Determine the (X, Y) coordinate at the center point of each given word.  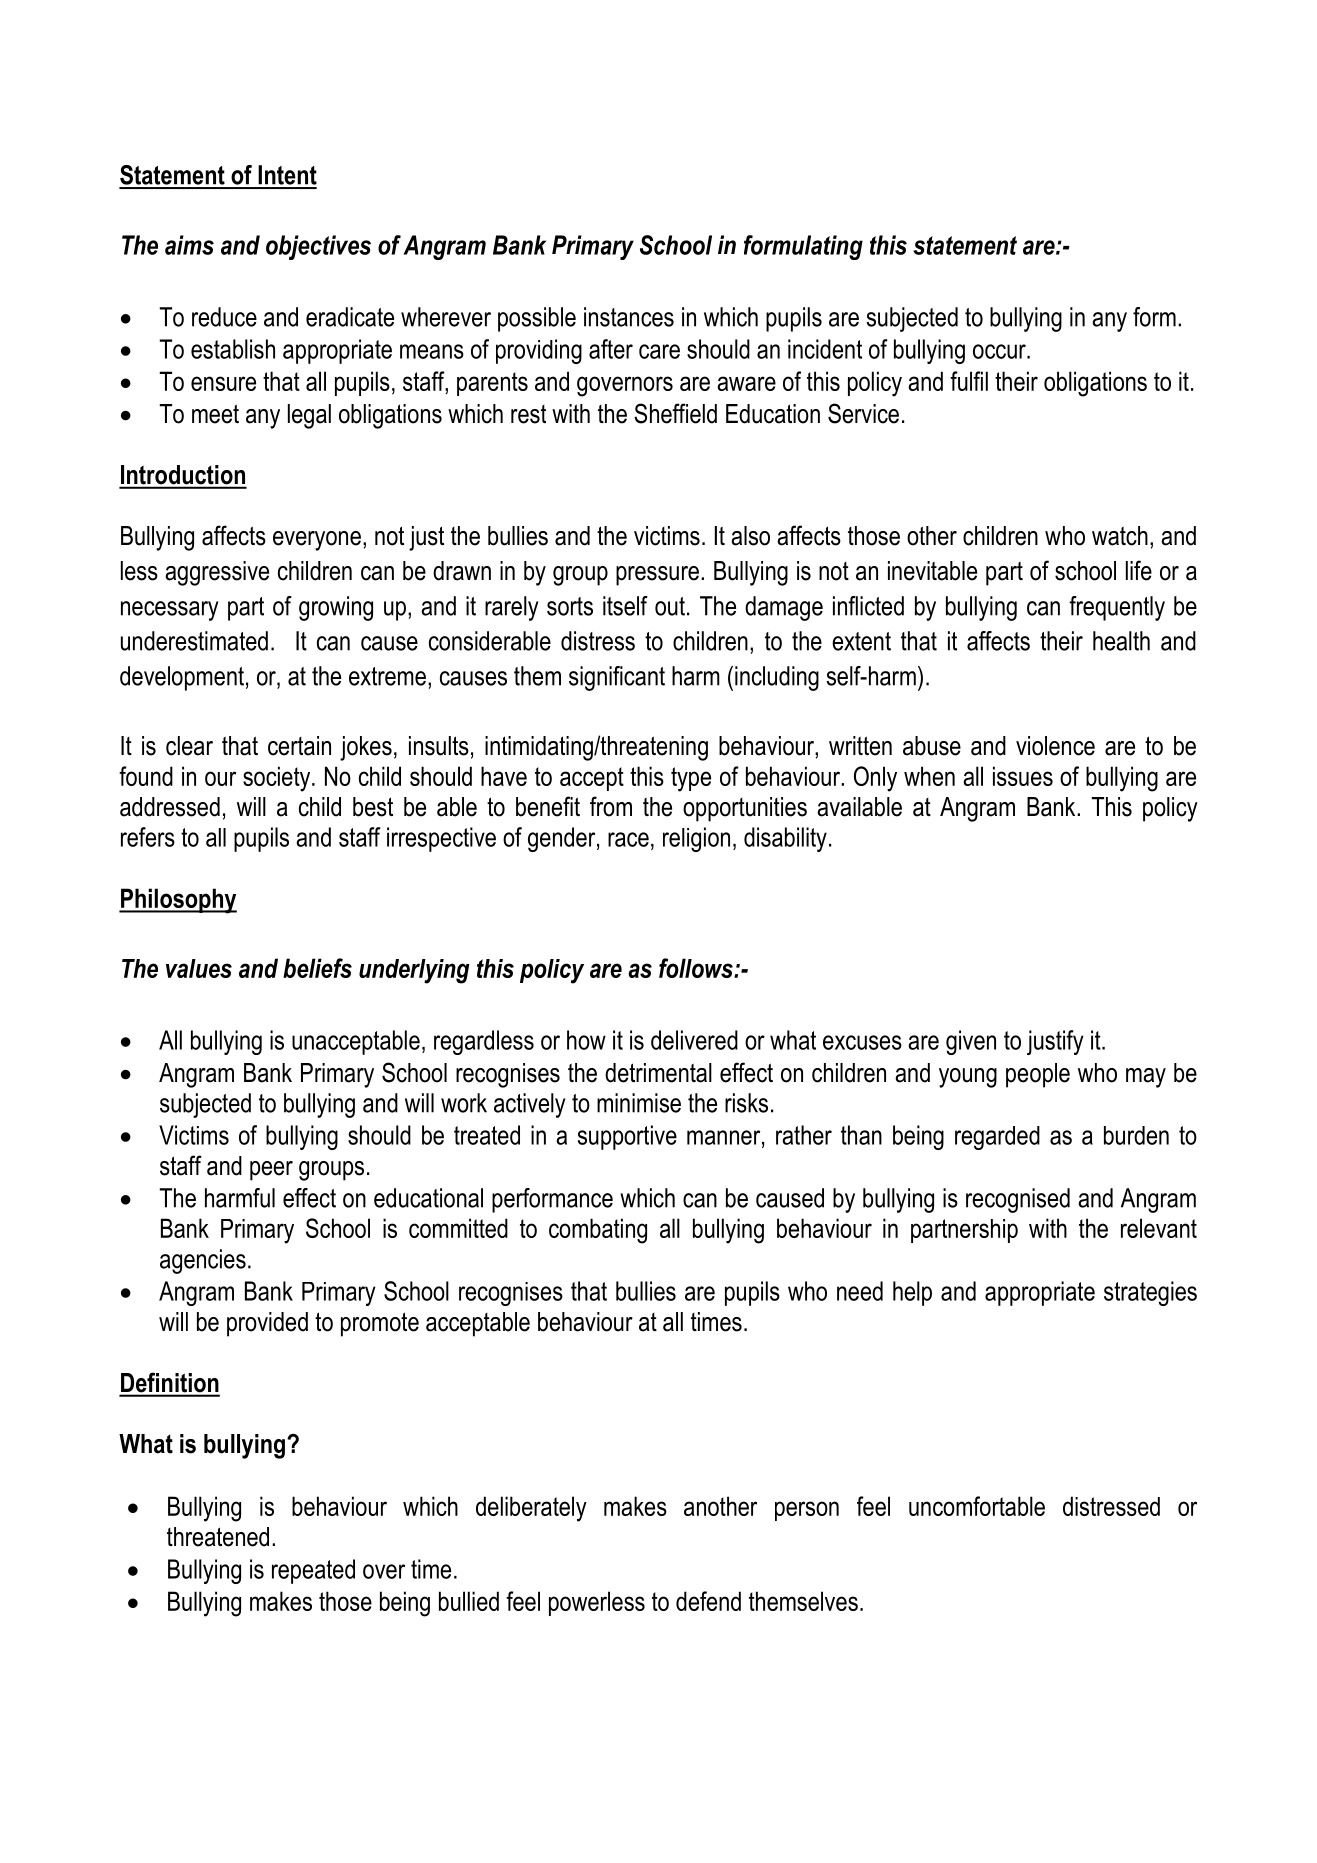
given (971, 1042)
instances (629, 317)
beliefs (317, 968)
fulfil (969, 381)
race (628, 839)
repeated (313, 1571)
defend (708, 1601)
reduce (224, 317)
